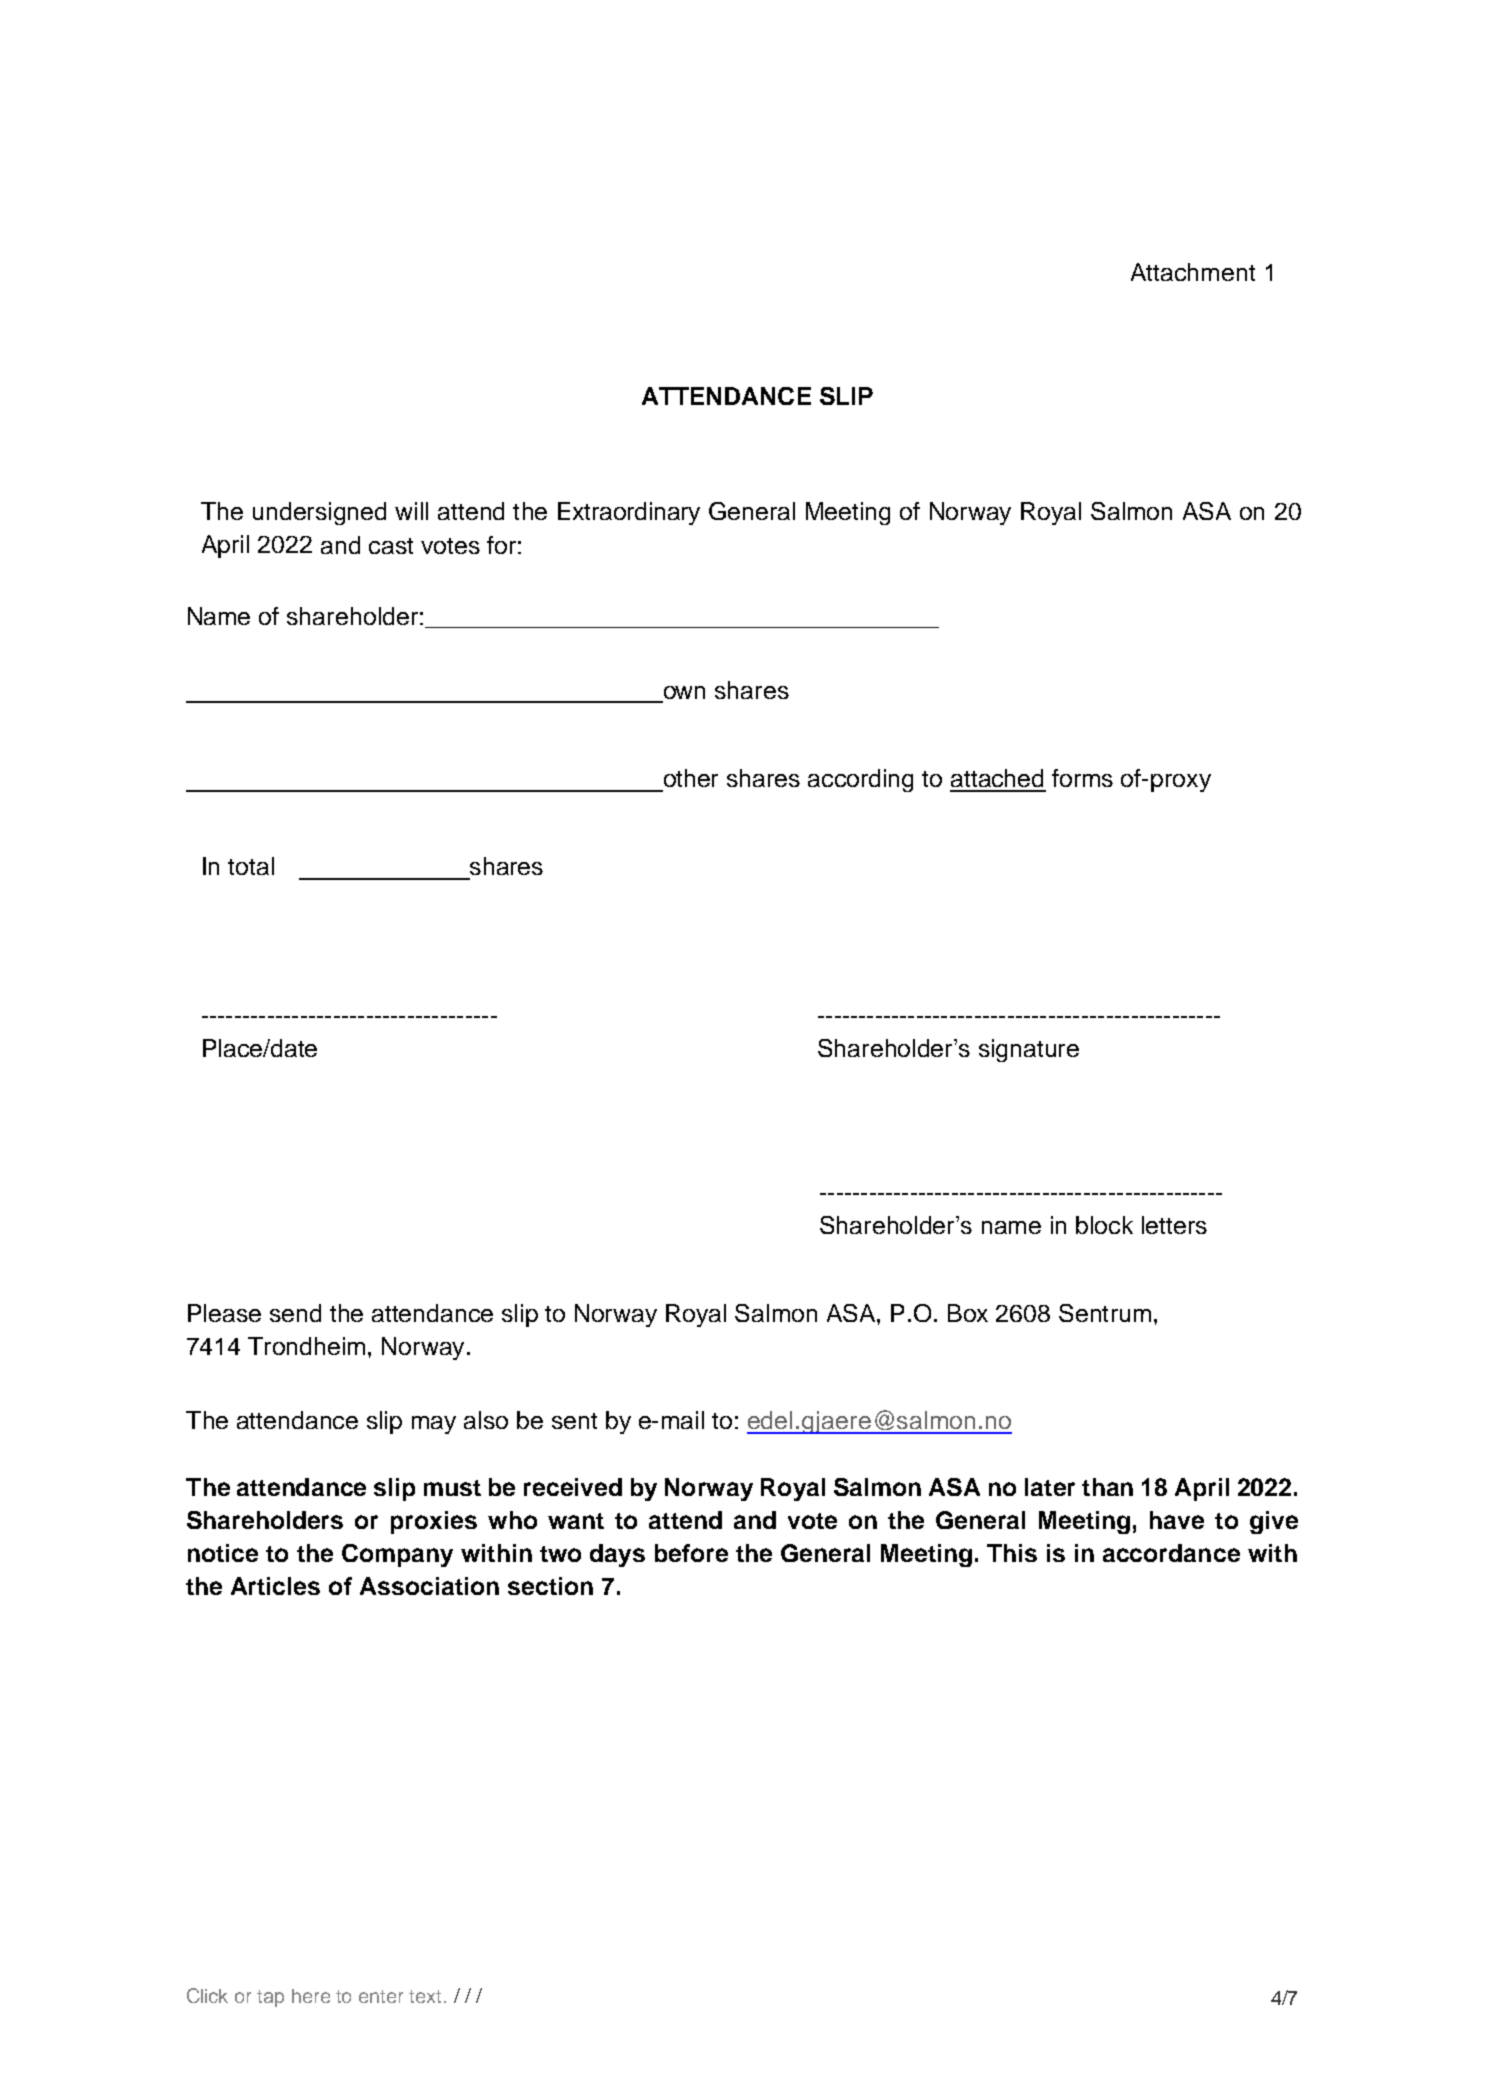 The image size is (1485, 2100). I want to click on total, so click(251, 866).
